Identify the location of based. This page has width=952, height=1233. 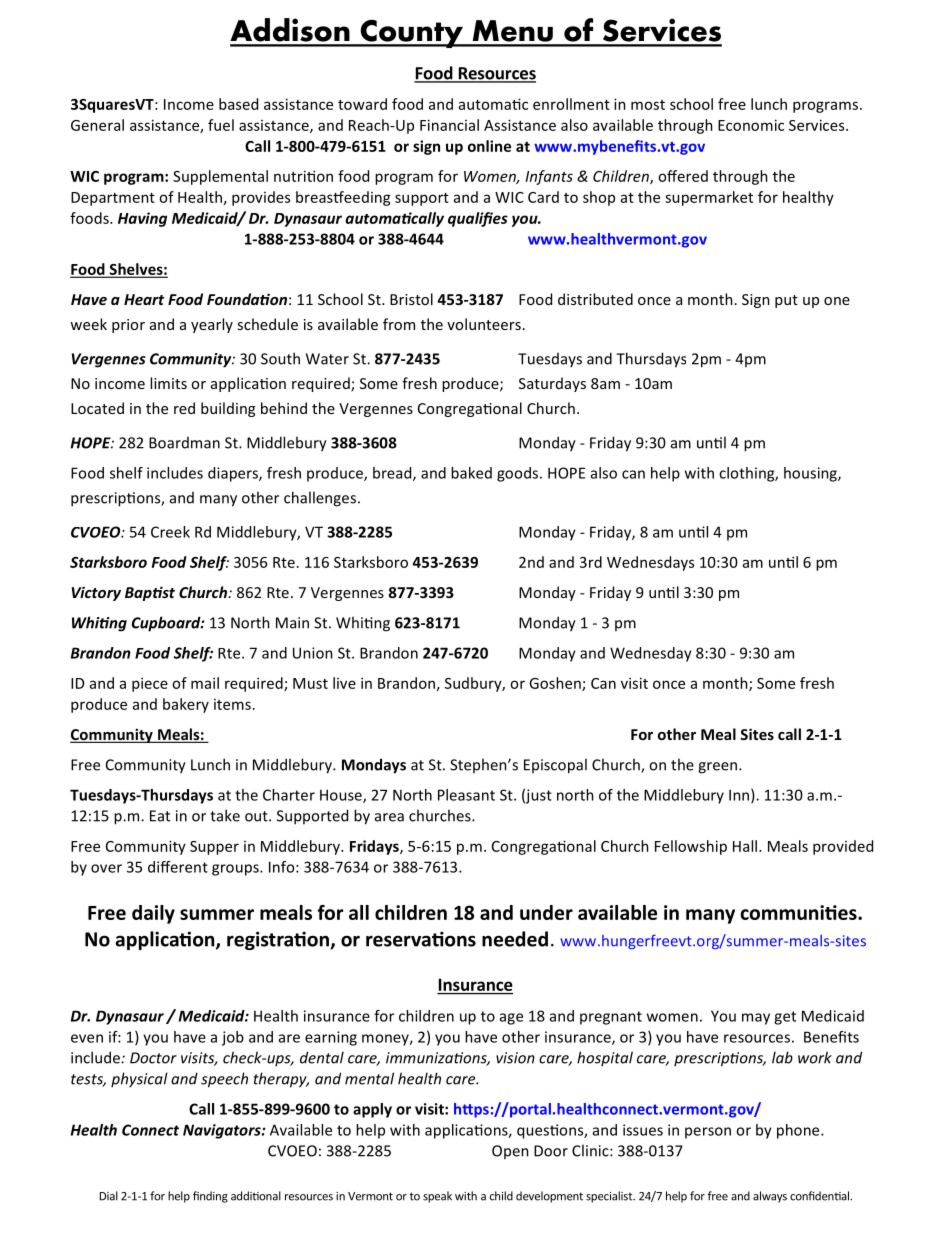
(238, 104).
